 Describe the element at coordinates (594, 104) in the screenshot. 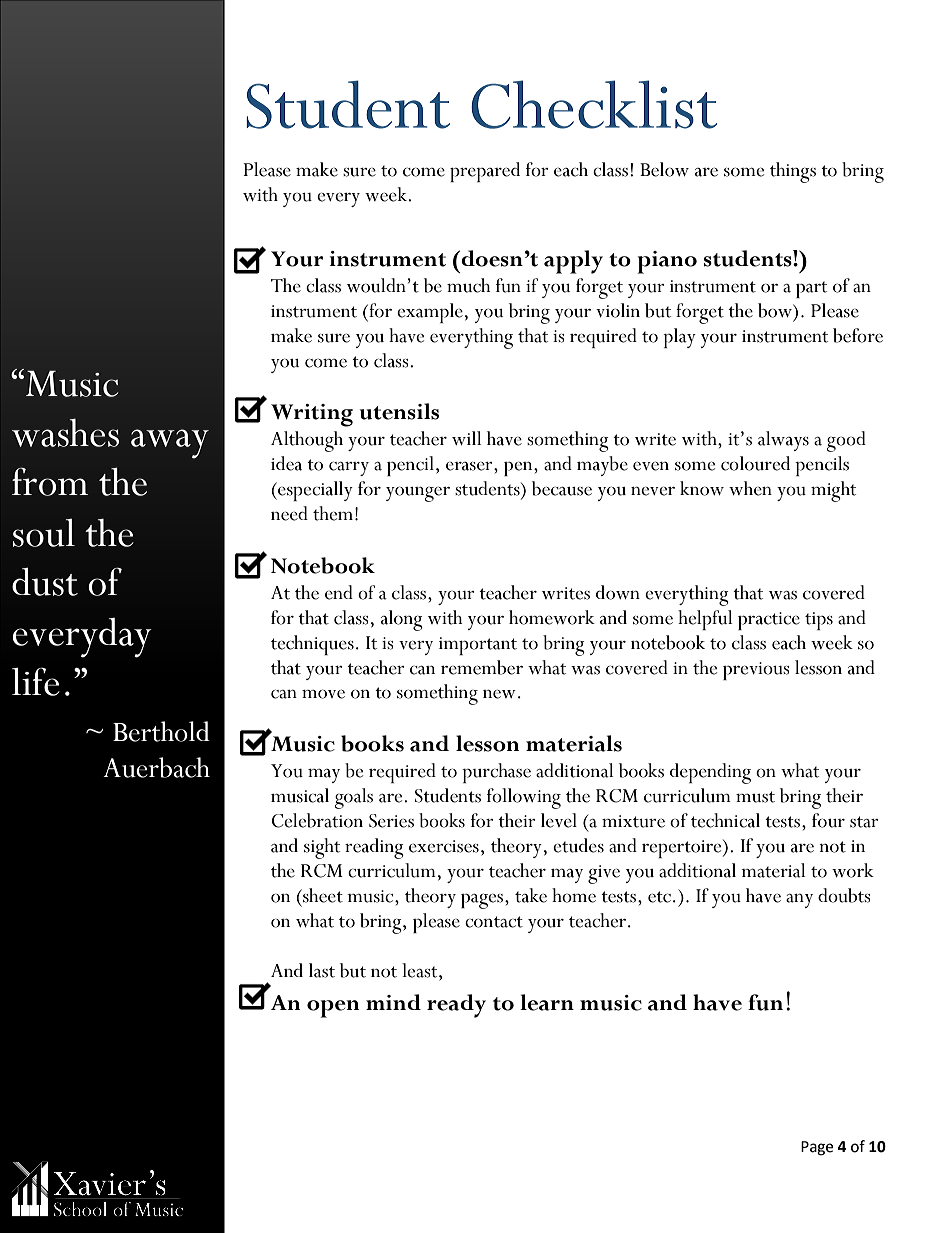

I see `Checklist` at that location.
